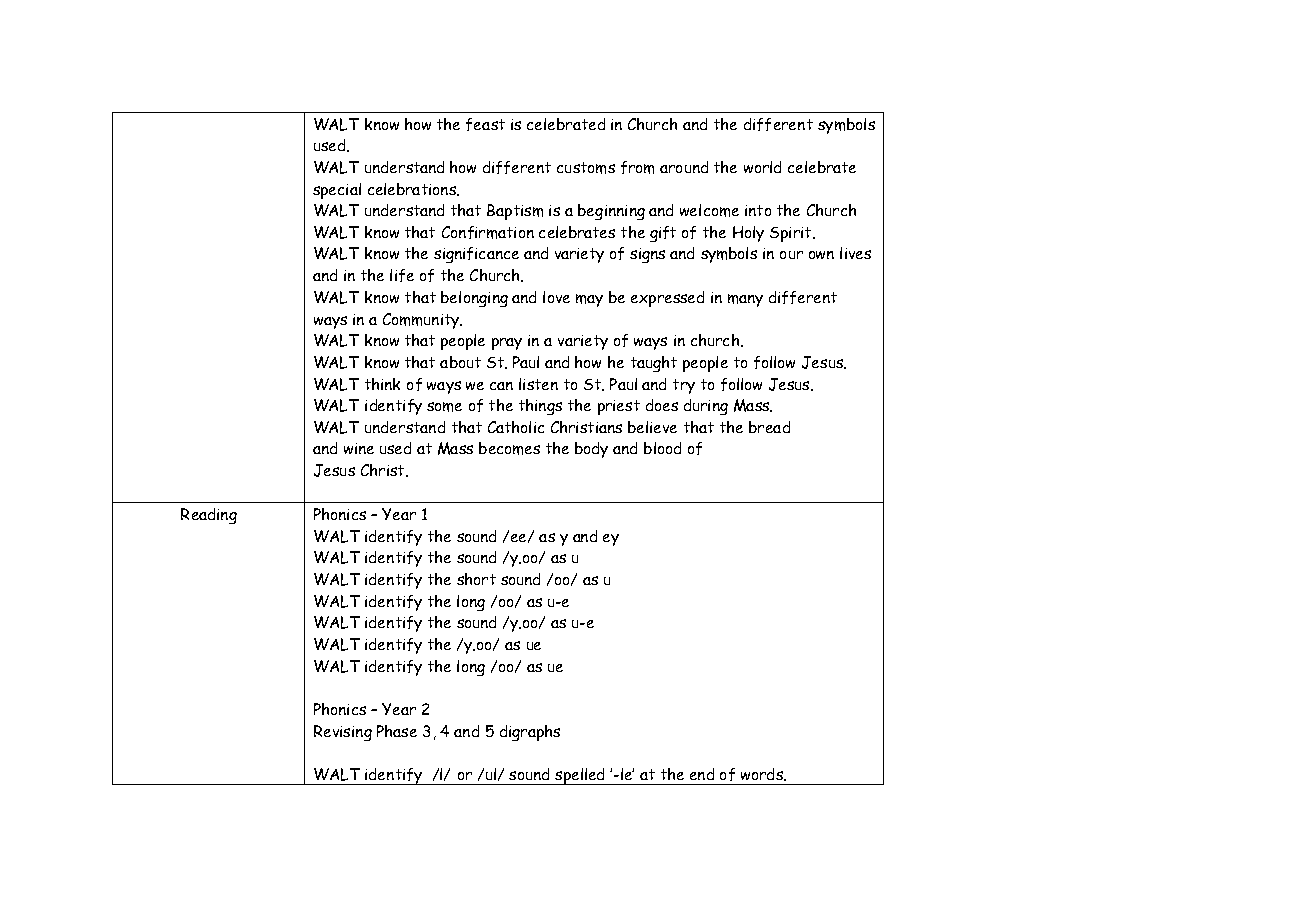 The image size is (1308, 924). Describe the element at coordinates (762, 167) in the image. I see `world` at that location.
